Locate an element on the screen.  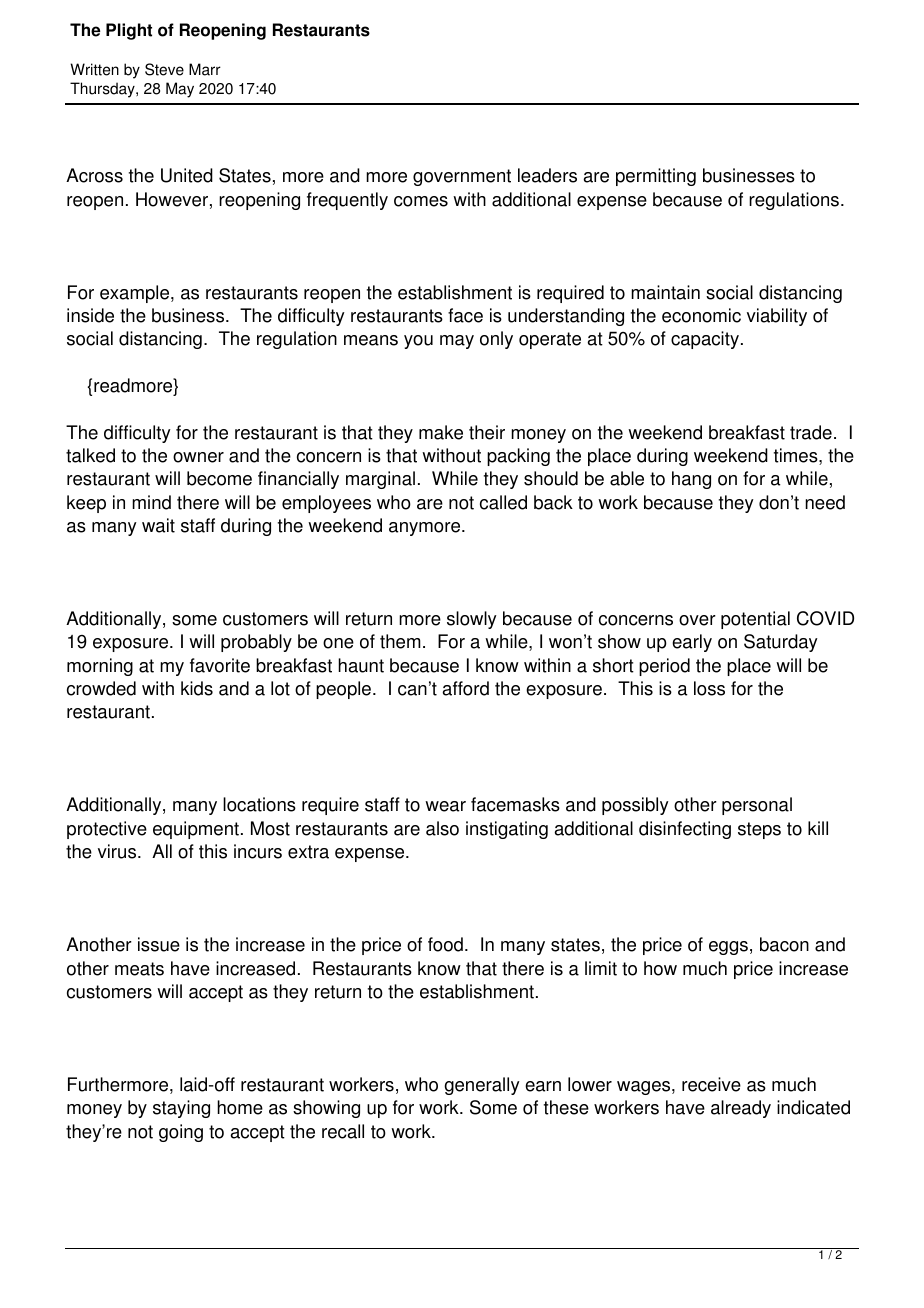
make is located at coordinates (441, 432).
